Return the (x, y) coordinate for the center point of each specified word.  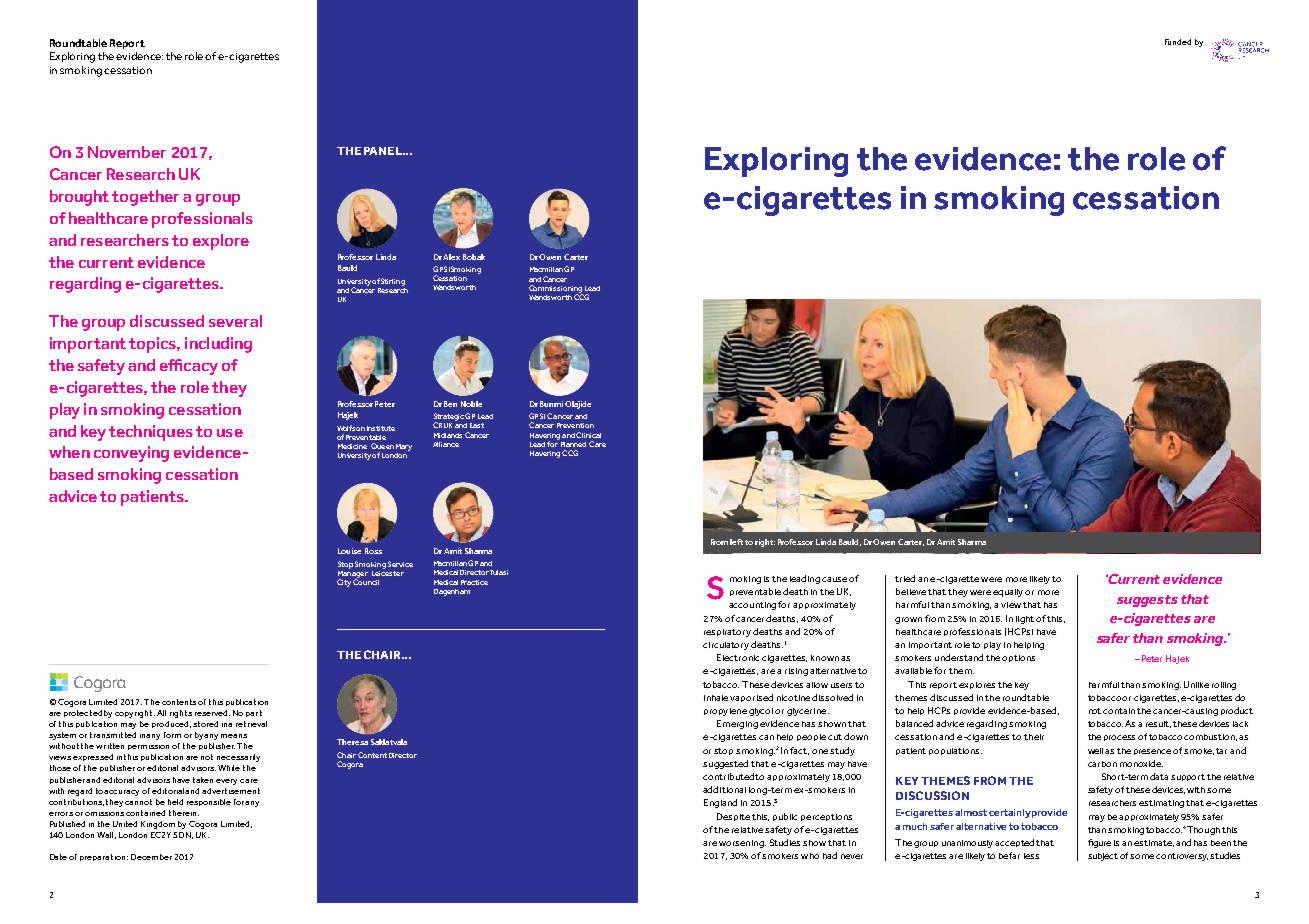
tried (905, 578)
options (1018, 658)
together (145, 198)
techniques (151, 433)
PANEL (384, 151)
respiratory (727, 633)
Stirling (393, 282)
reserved (212, 713)
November (127, 152)
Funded (1178, 42)
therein (184, 813)
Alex (451, 257)
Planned (573, 444)
